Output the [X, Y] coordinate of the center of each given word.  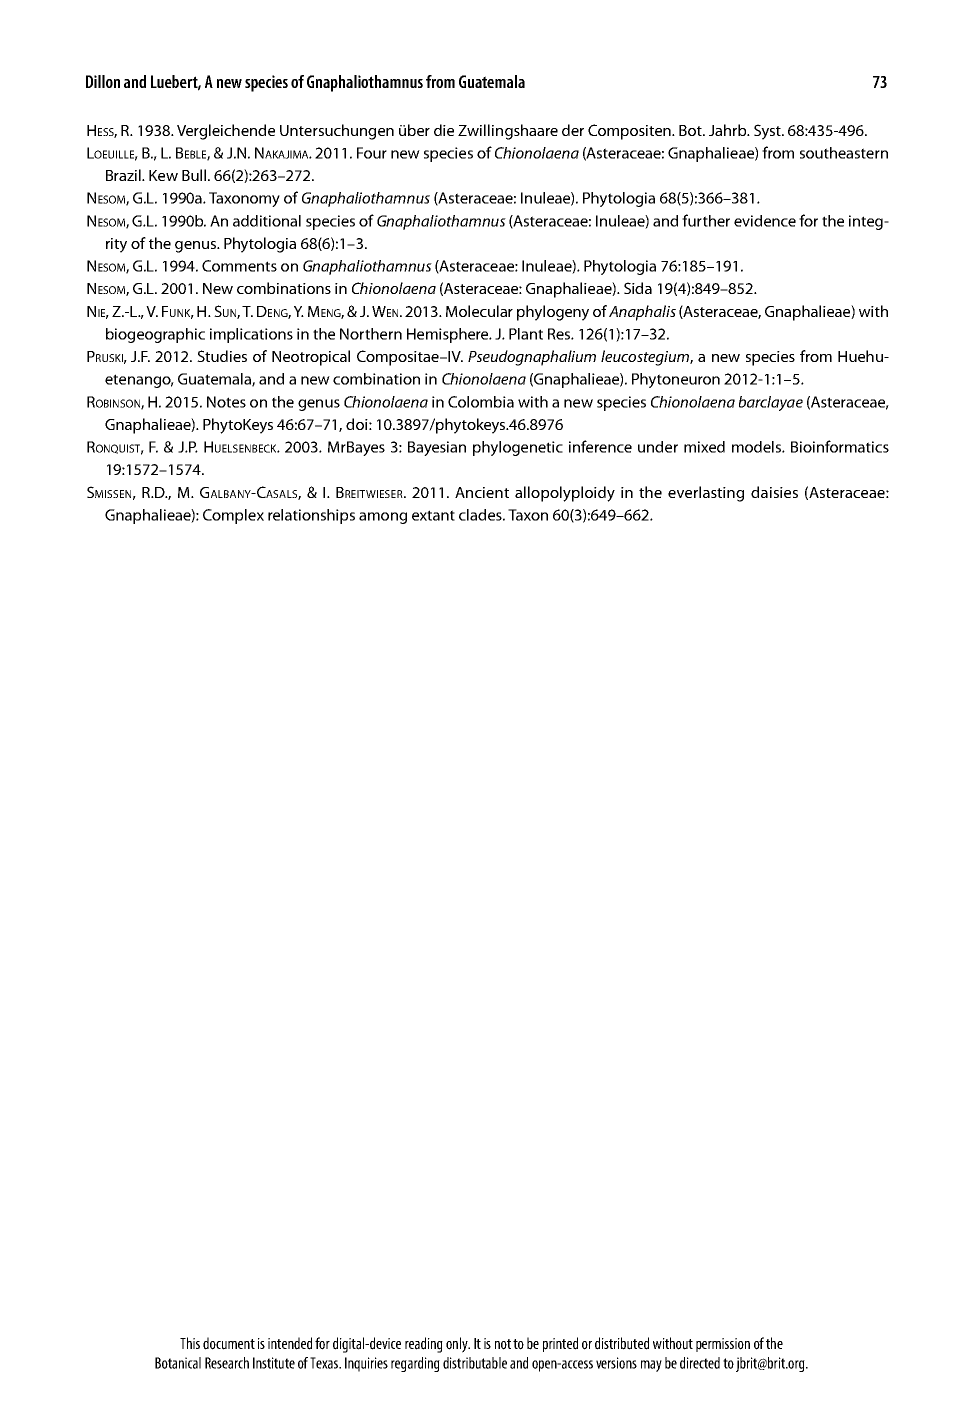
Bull [194, 175]
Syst [768, 132]
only [458, 1345]
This [190, 1343]
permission [723, 1345]
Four [372, 153]
